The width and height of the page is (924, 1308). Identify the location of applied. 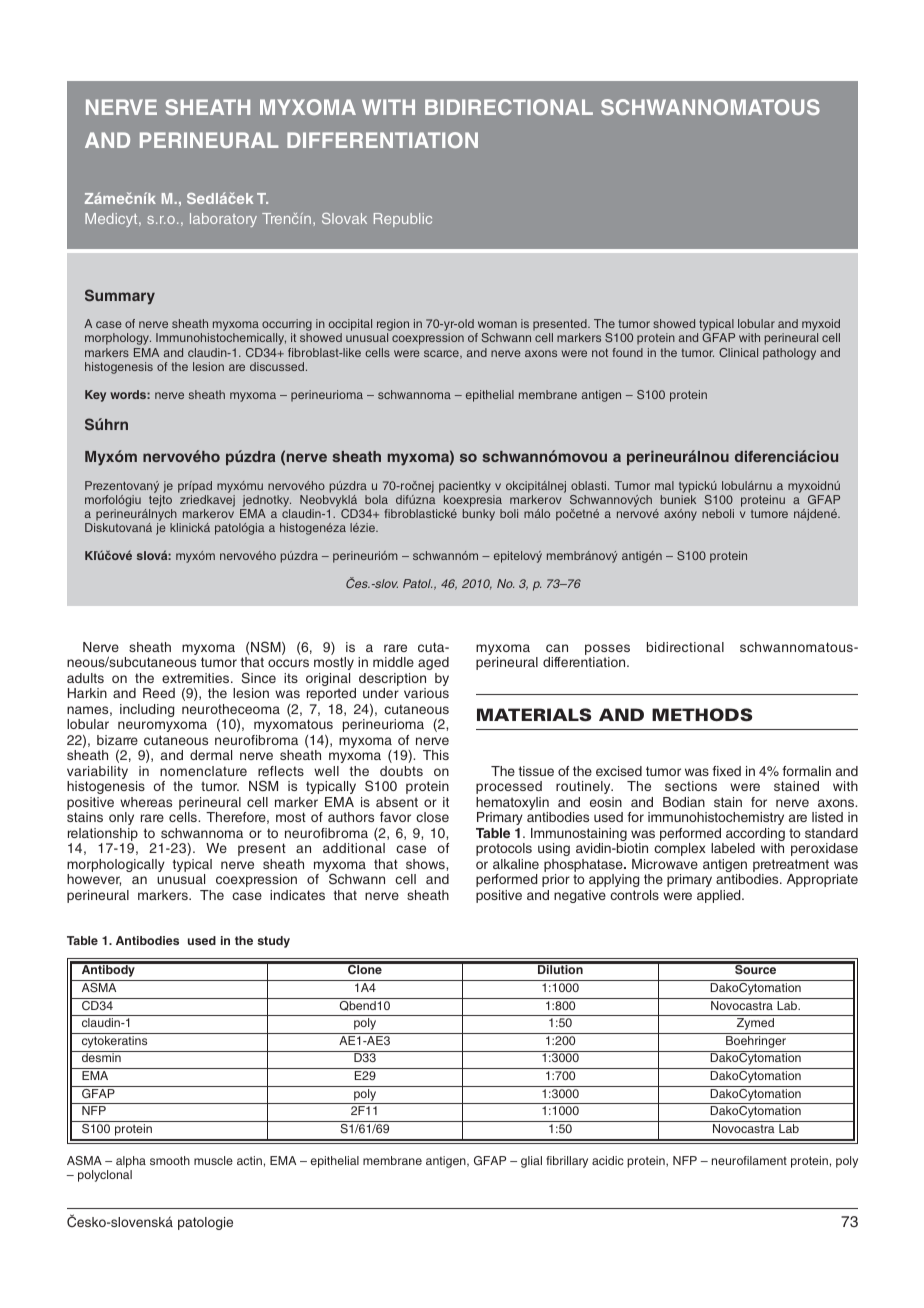
(720, 896).
